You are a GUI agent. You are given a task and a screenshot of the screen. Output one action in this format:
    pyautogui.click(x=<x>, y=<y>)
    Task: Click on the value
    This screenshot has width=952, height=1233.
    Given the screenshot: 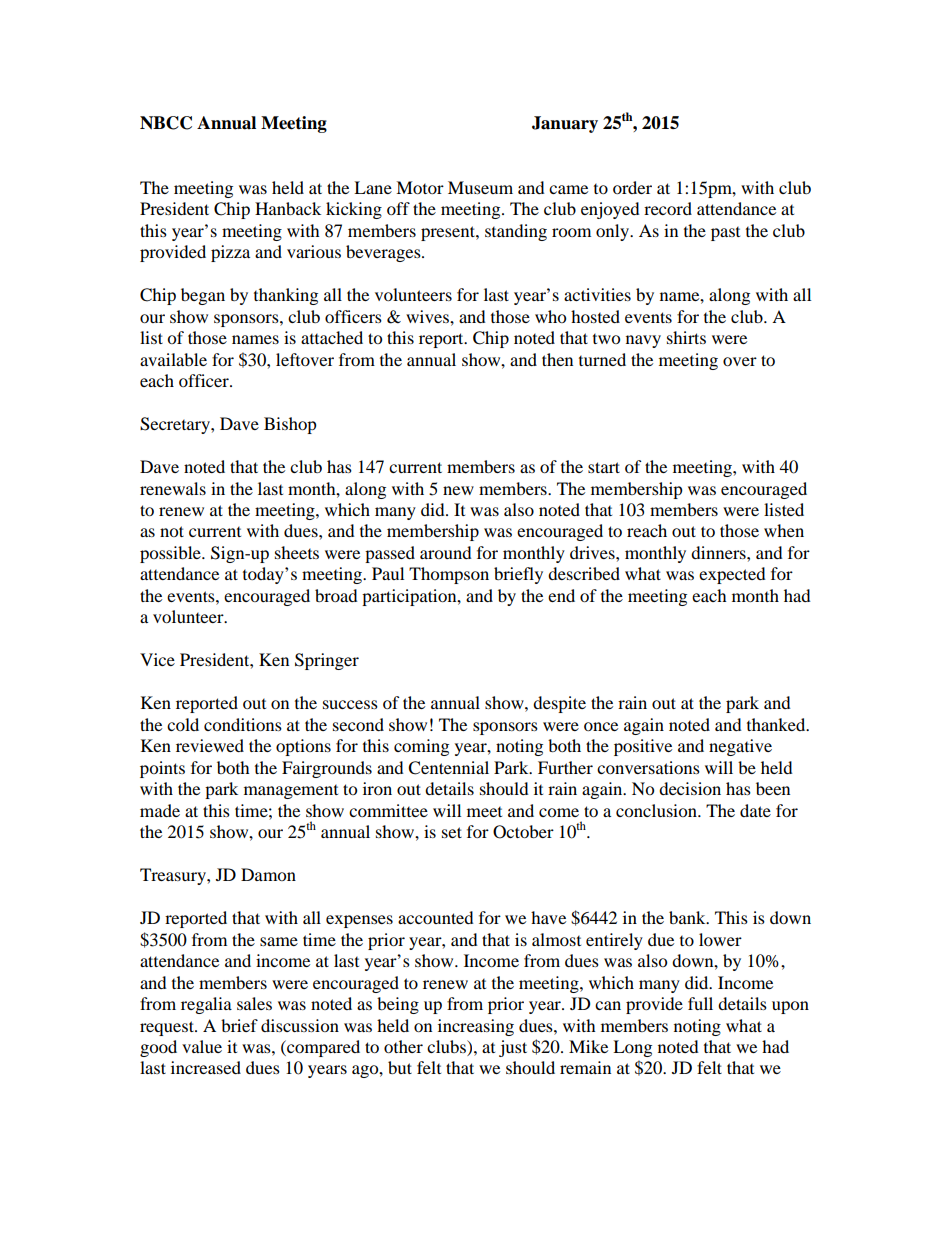 What is the action you would take?
    pyautogui.click(x=202, y=1046)
